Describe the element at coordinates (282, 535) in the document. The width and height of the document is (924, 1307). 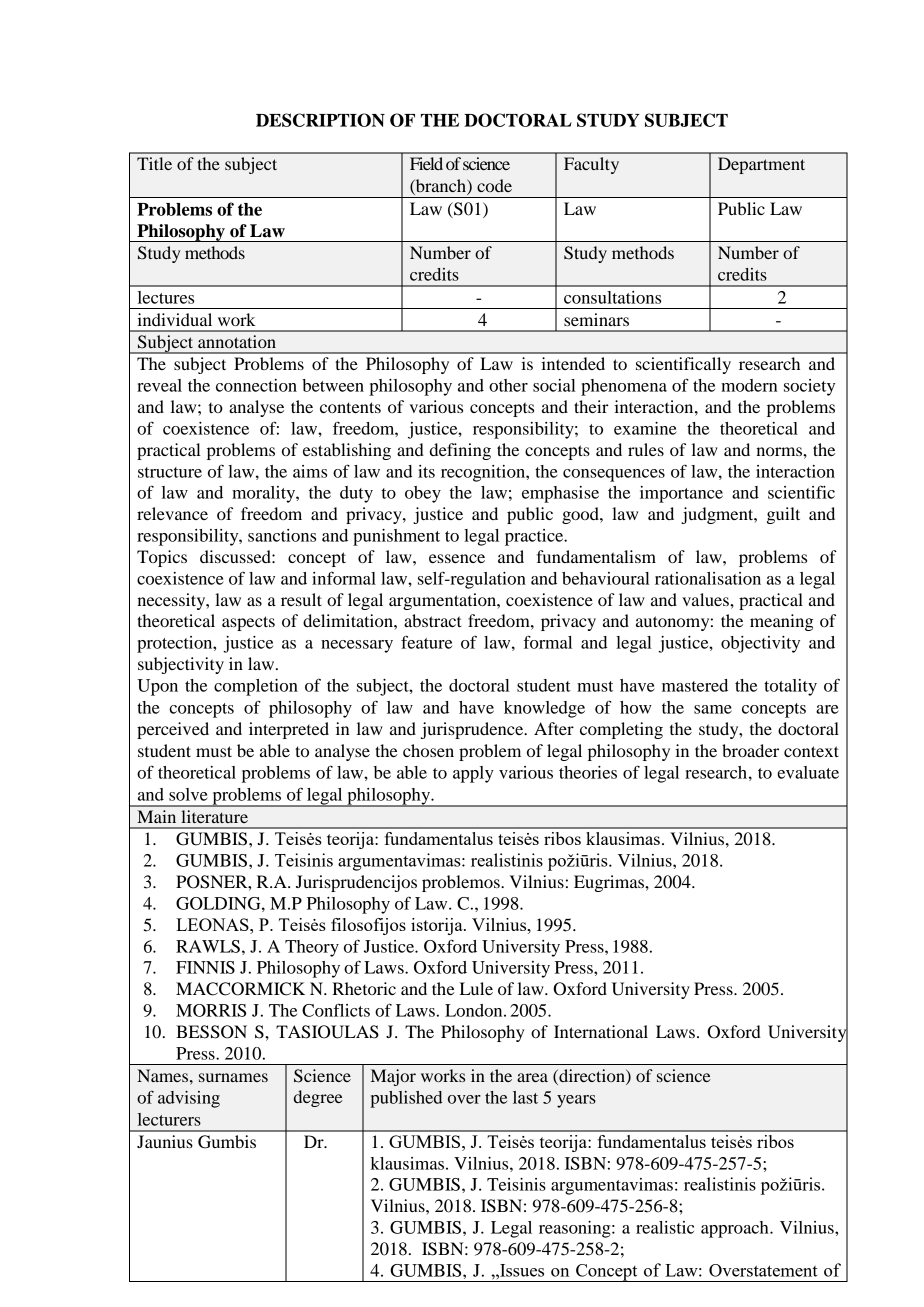
I see `sanctions` at that location.
